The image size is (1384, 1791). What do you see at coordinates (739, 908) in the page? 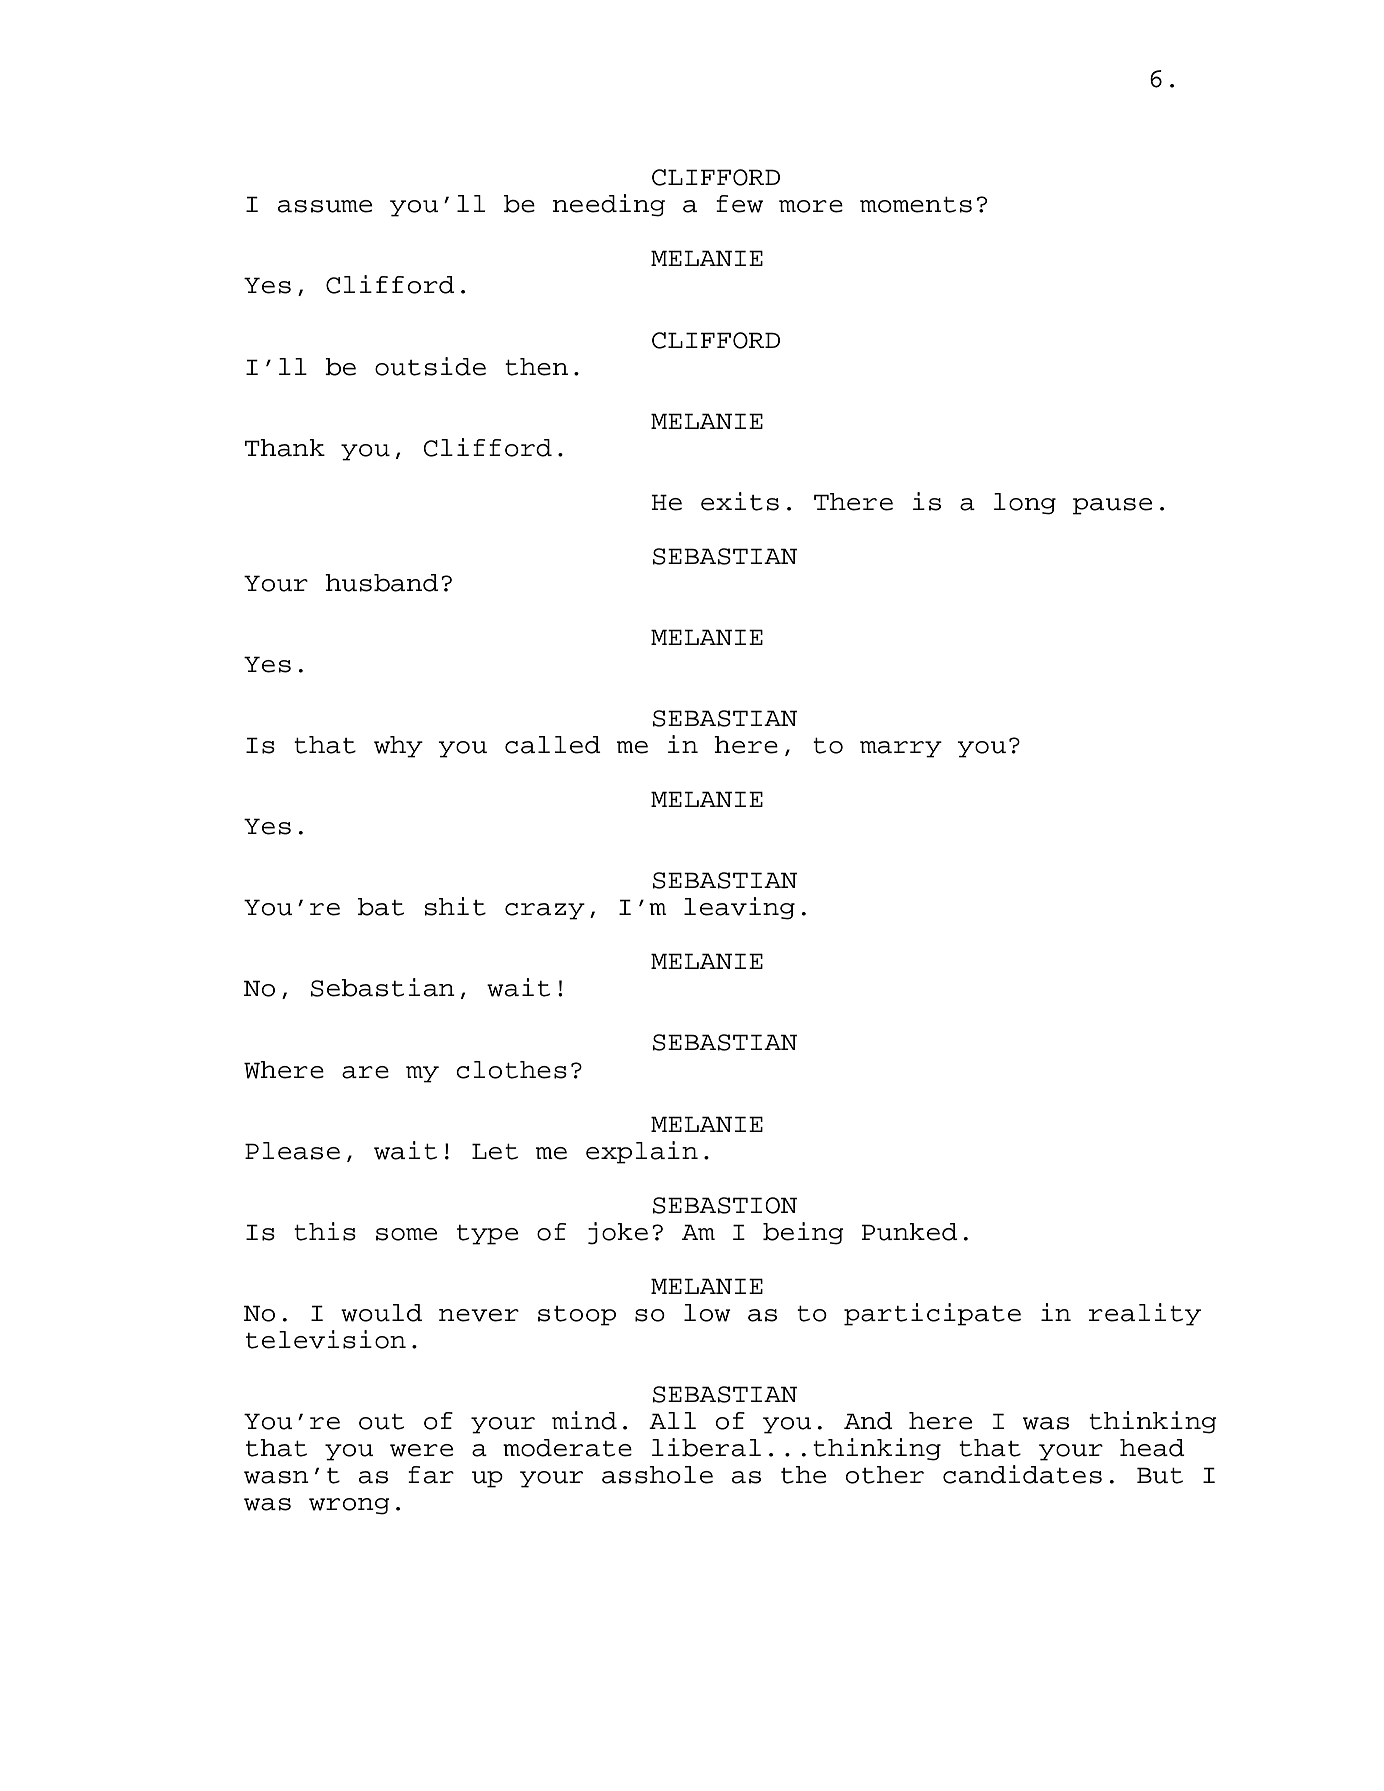
I see `leaving` at bounding box center [739, 908].
